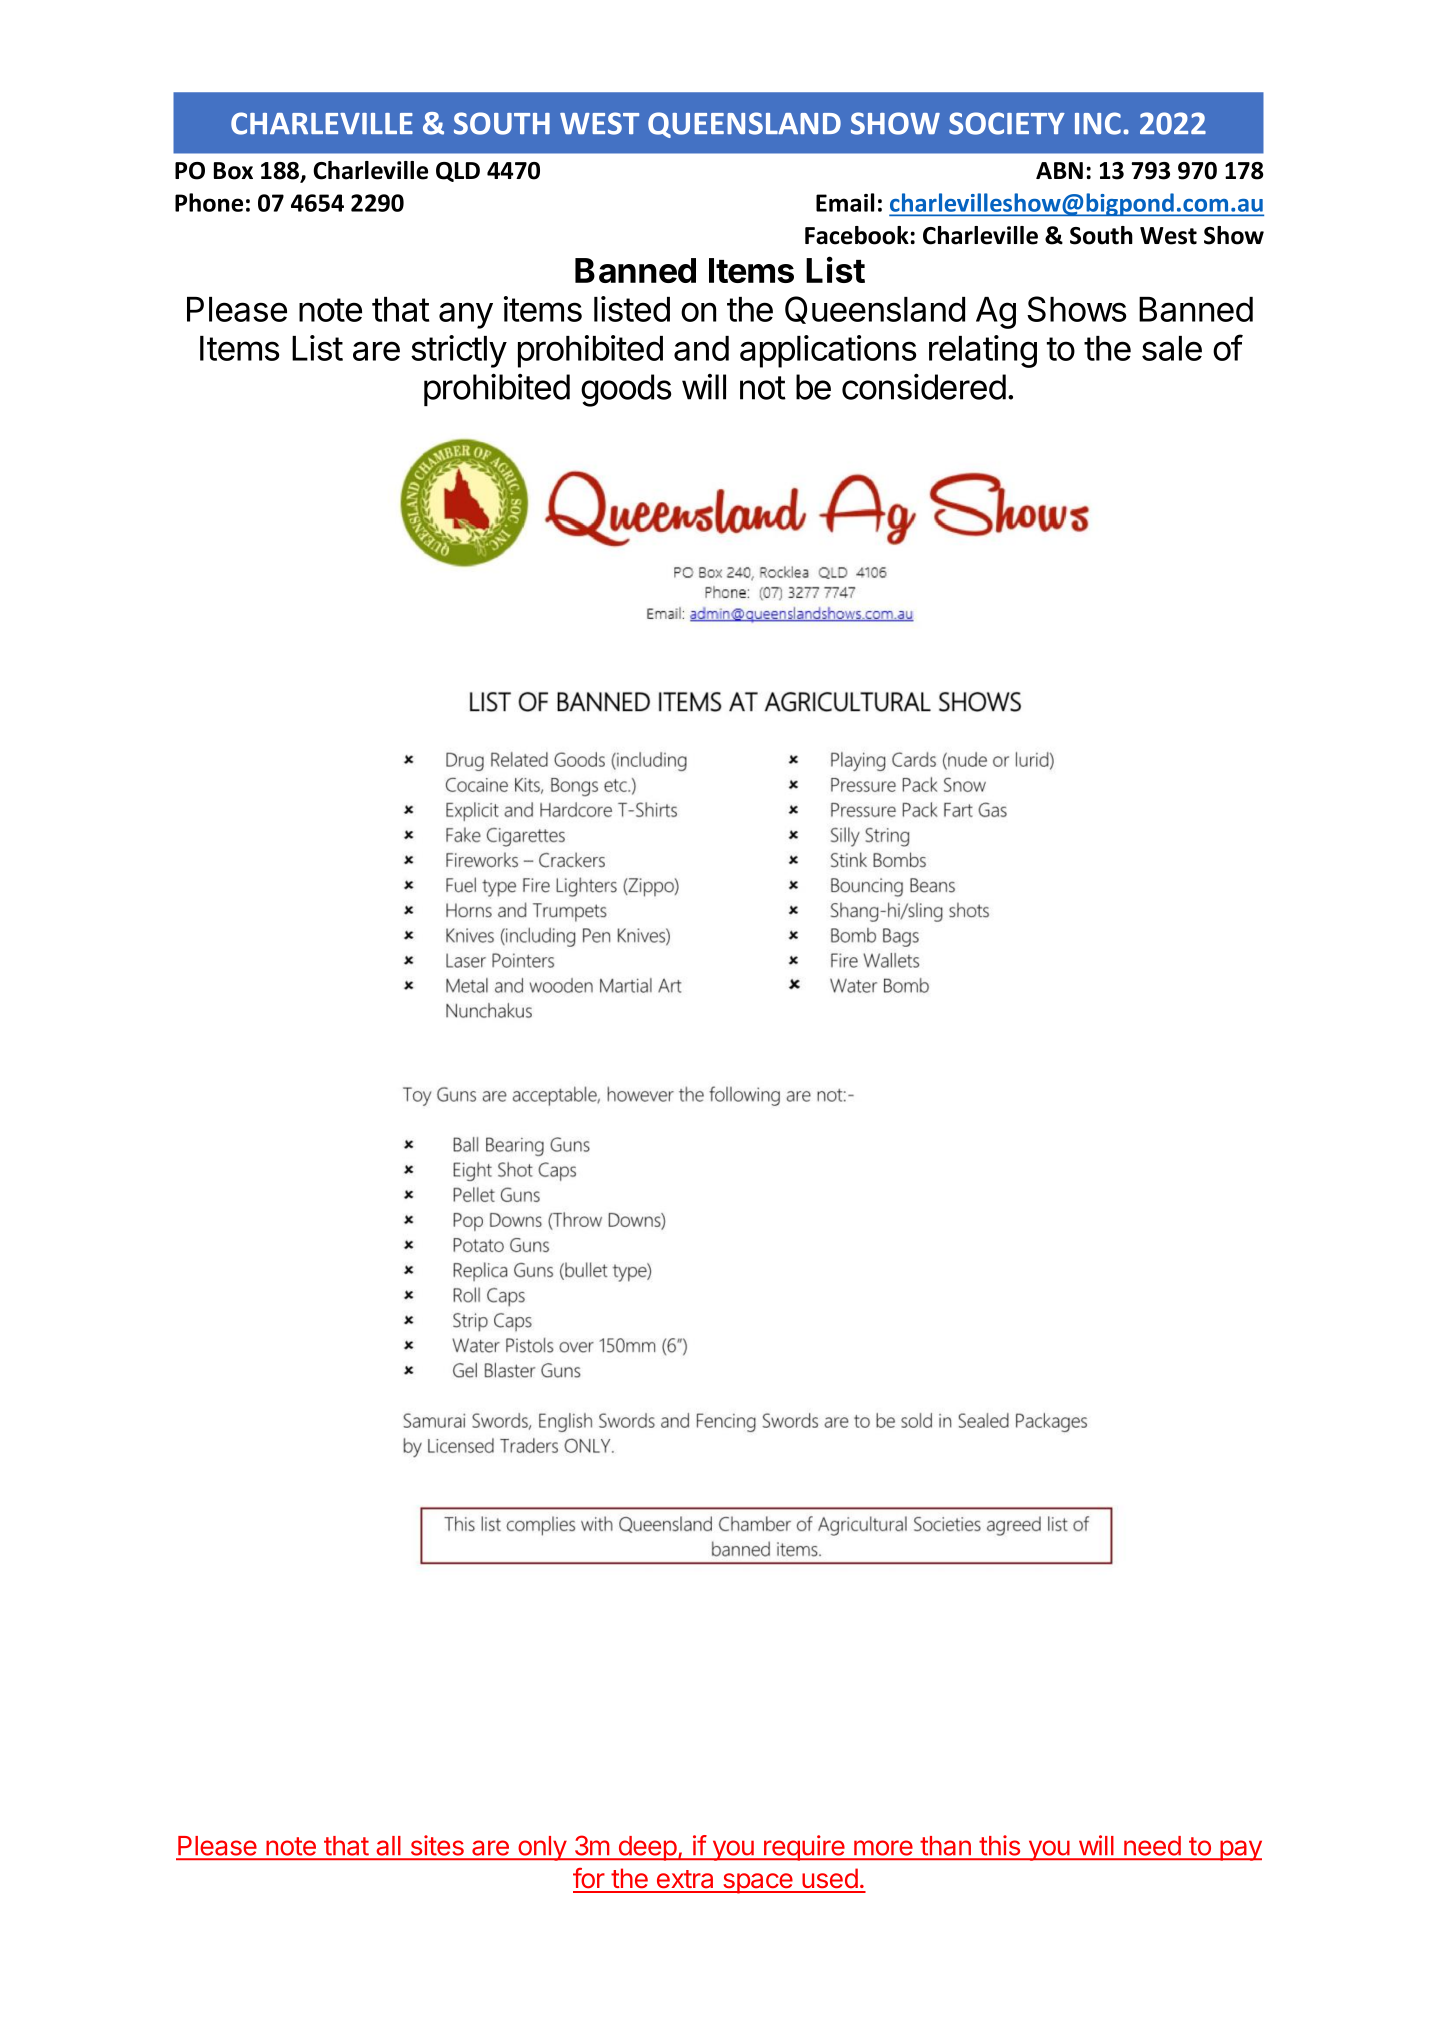 The width and height of the document is (1438, 2033). What do you see at coordinates (233, 171) in the document?
I see `Box` at bounding box center [233, 171].
